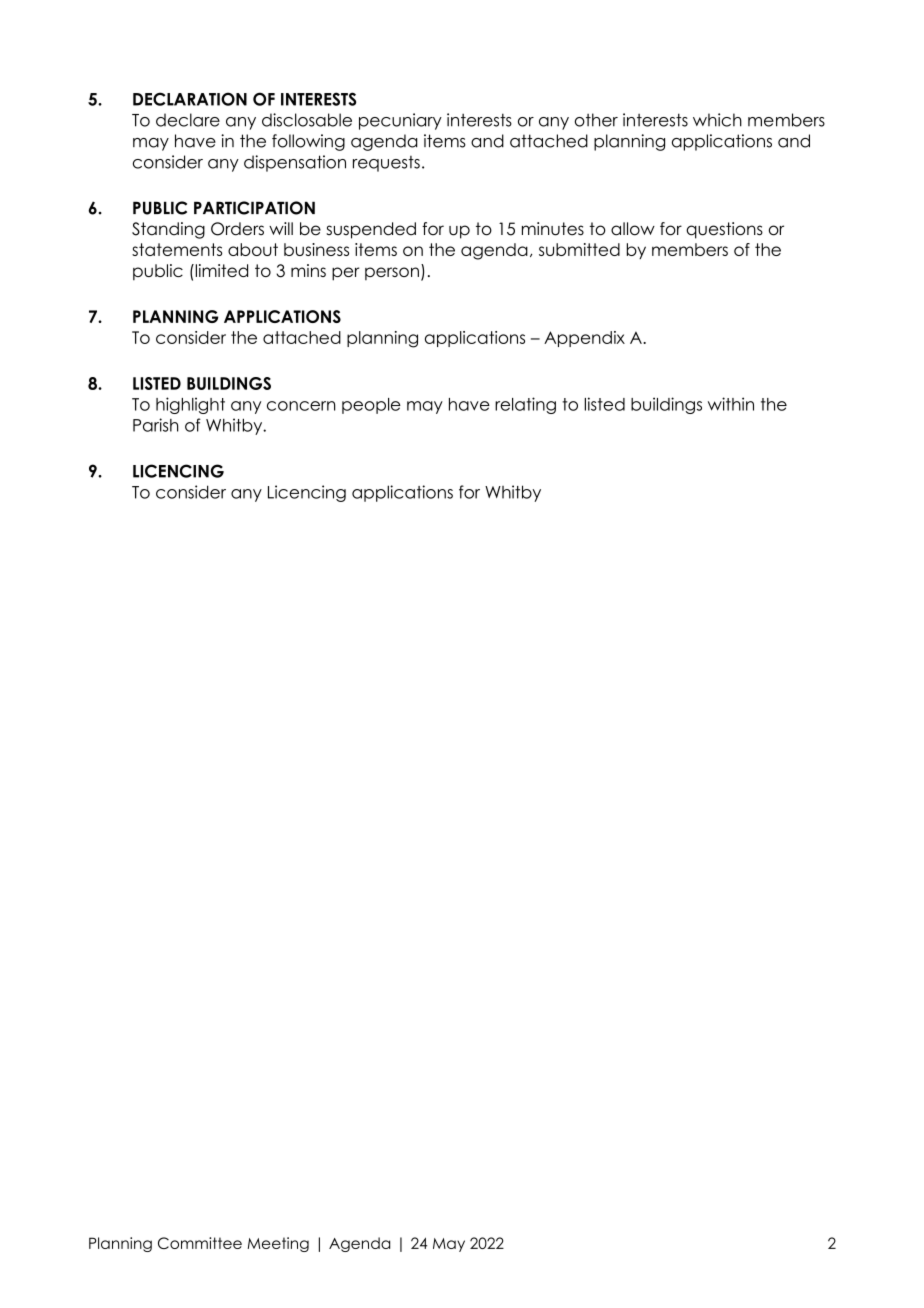  What do you see at coordinates (717, 120) in the document?
I see `which` at bounding box center [717, 120].
